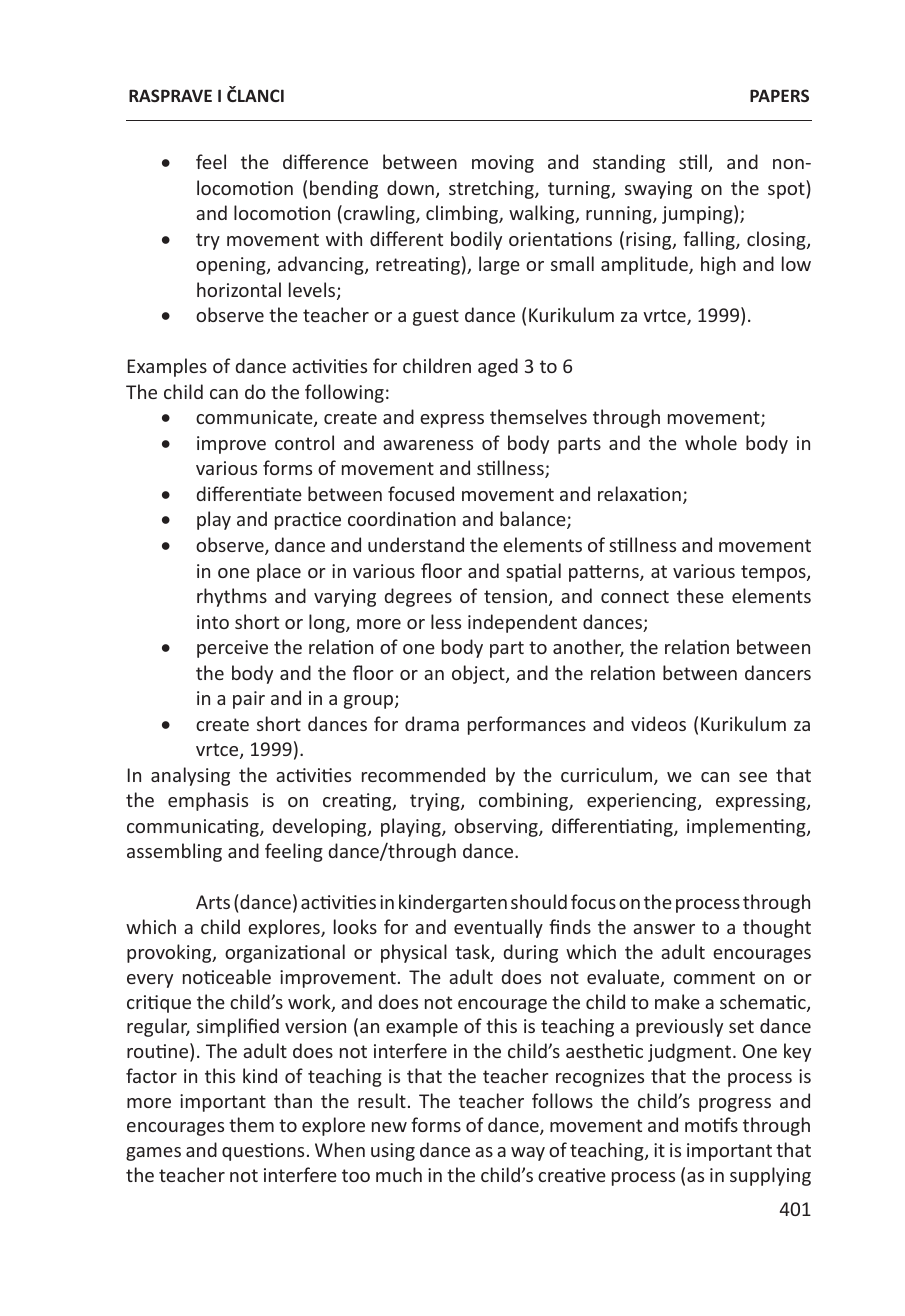 The height and width of the image is (1316, 905). I want to click on emphasis, so click(208, 801).
